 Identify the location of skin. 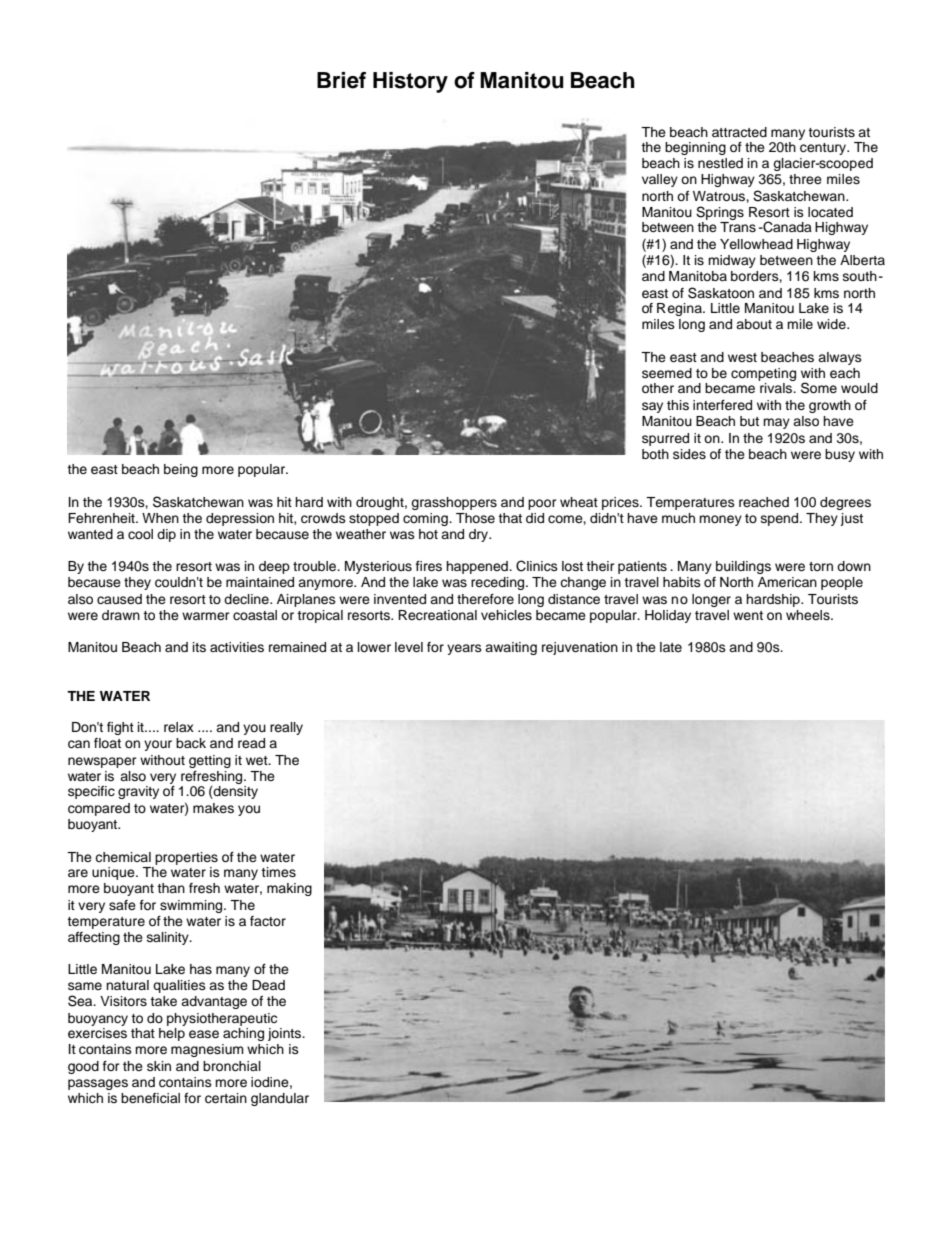
(159, 1066).
